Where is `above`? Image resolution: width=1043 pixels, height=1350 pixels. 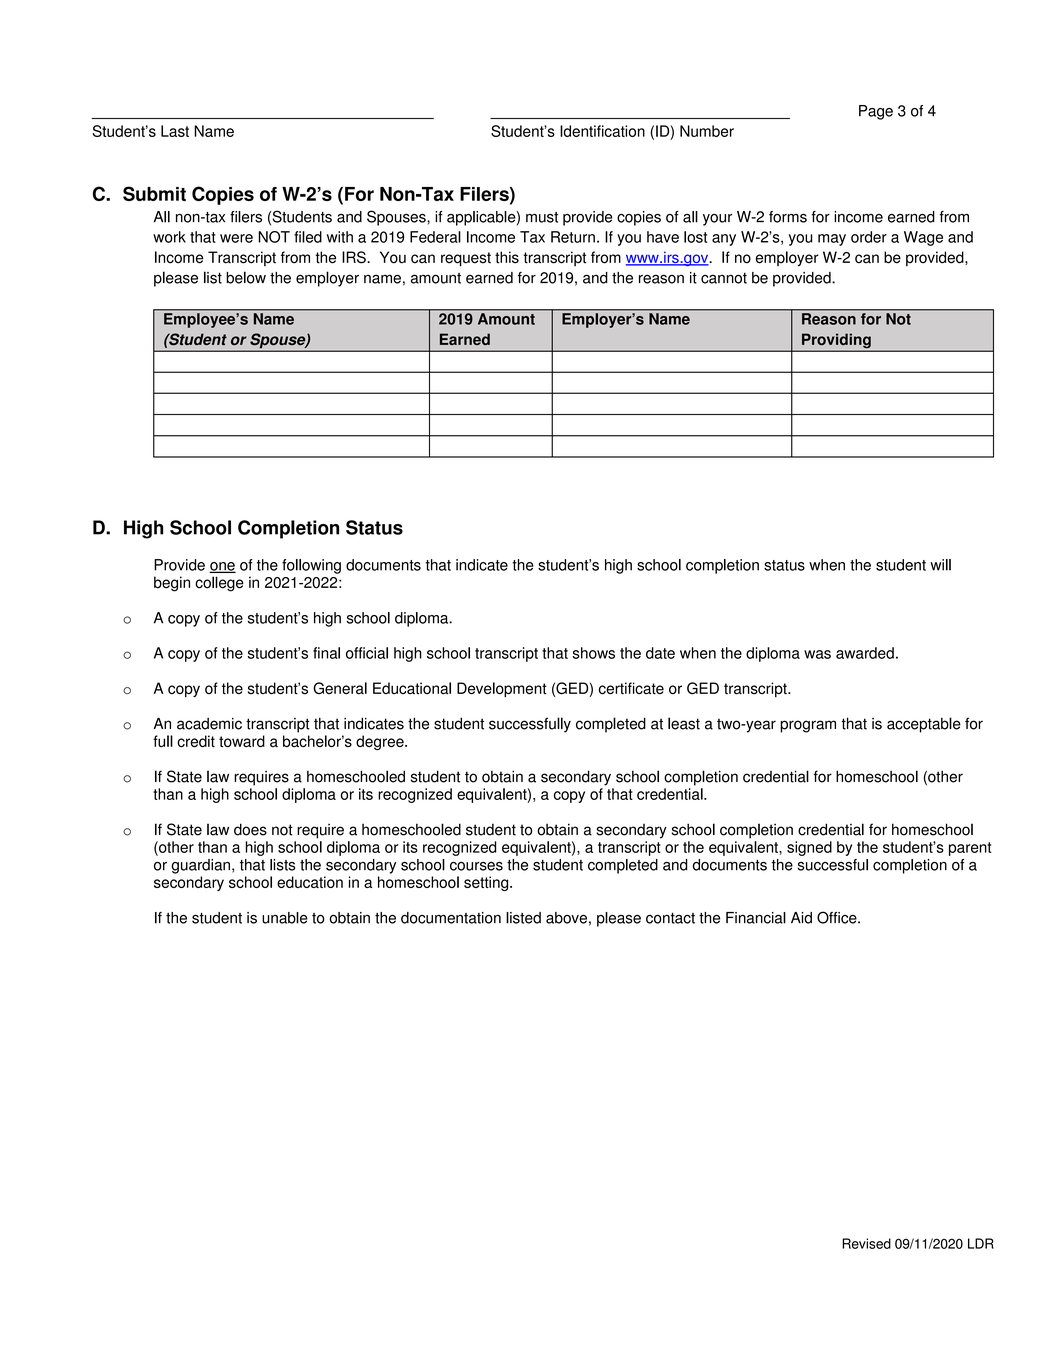 above is located at coordinates (566, 918).
